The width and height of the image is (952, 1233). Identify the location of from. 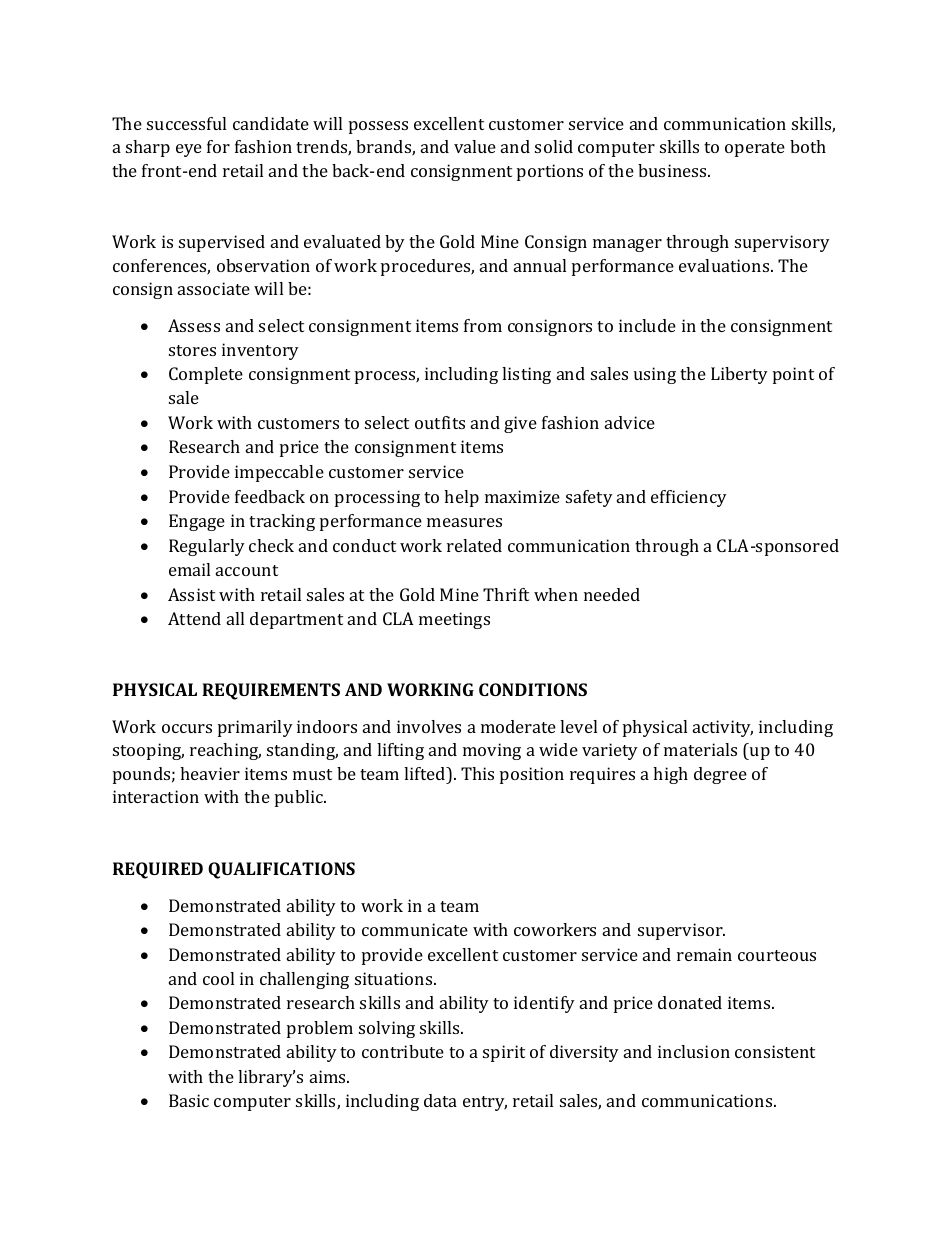
(483, 325).
